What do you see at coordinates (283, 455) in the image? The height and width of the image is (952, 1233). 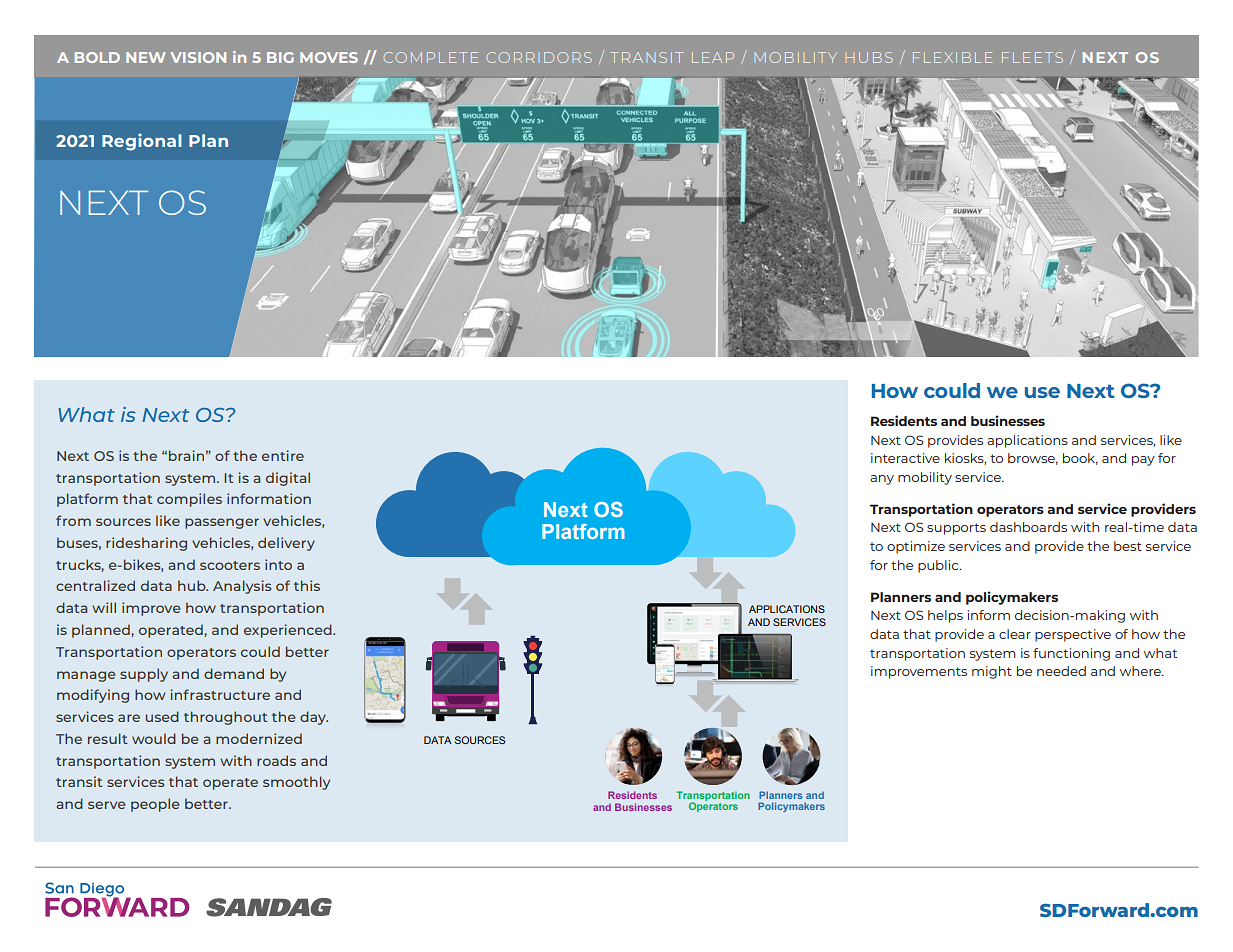 I see `entire` at bounding box center [283, 455].
